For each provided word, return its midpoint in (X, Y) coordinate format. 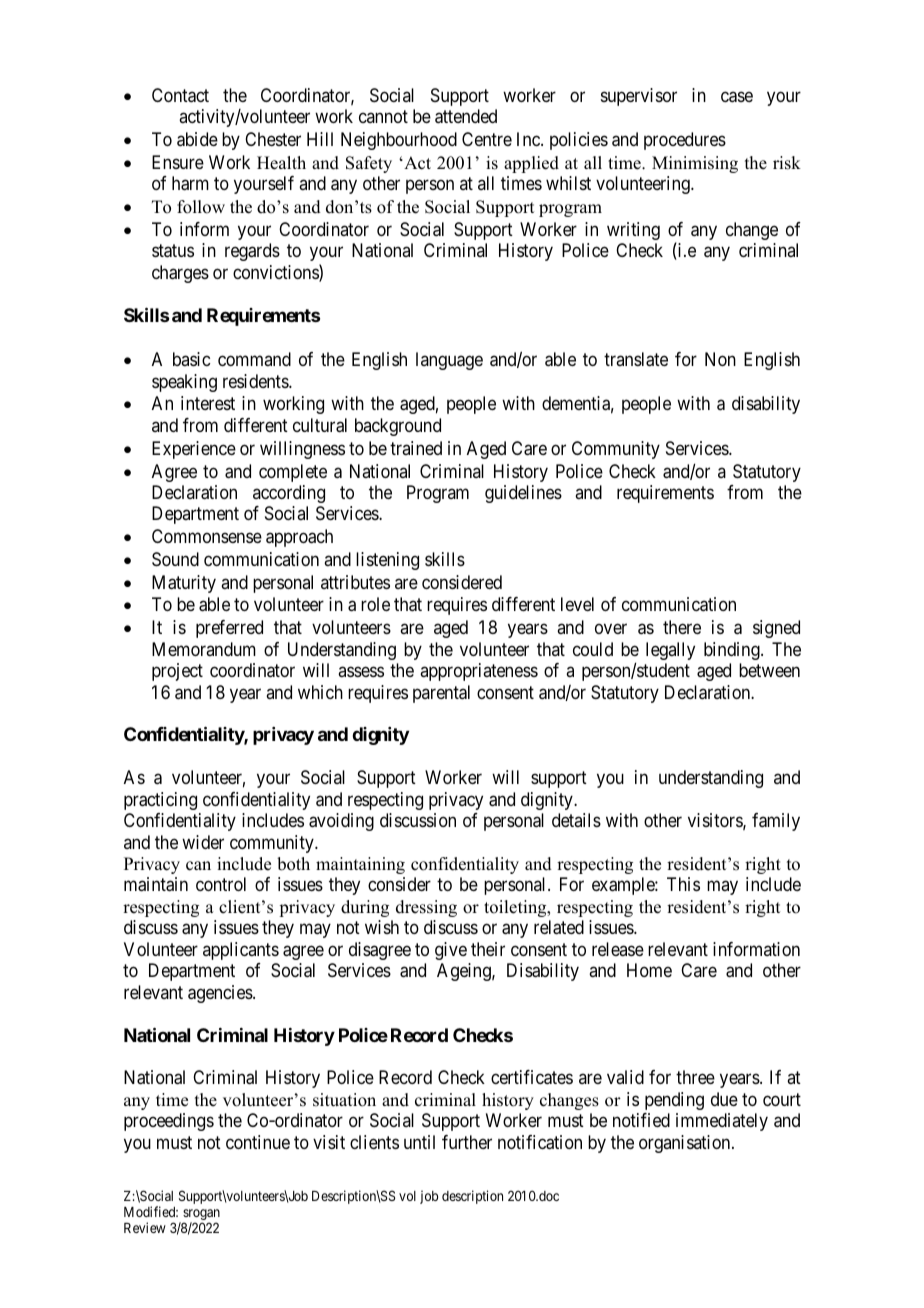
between (769, 670)
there (682, 627)
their (488, 949)
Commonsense (207, 536)
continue (258, 1142)
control (221, 884)
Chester (273, 139)
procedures (685, 141)
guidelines (523, 494)
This (683, 884)
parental (441, 694)
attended (466, 116)
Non (720, 359)
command (254, 359)
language (449, 361)
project (177, 672)
